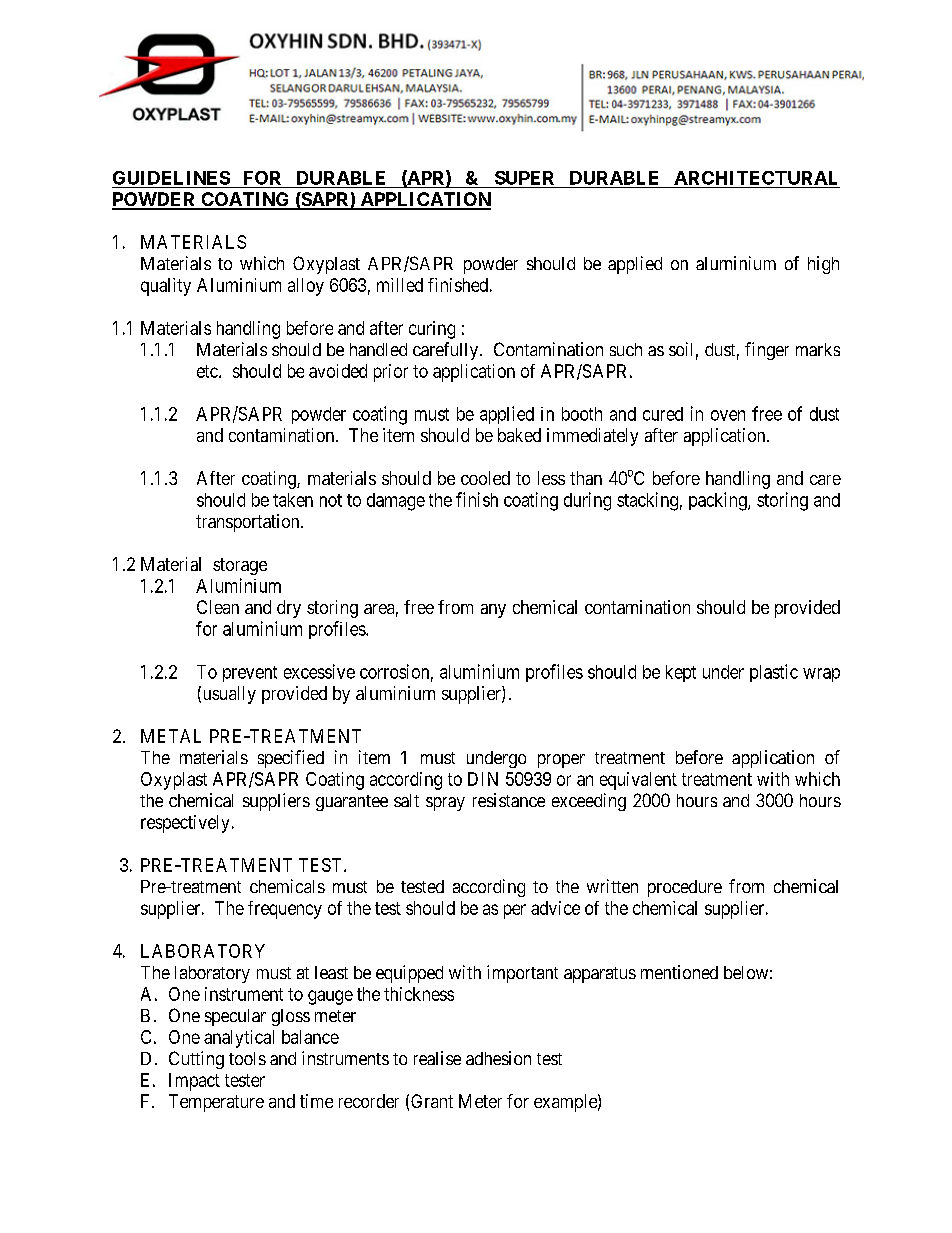 The height and width of the page is (1233, 952). I want to click on plastic, so click(774, 673).
